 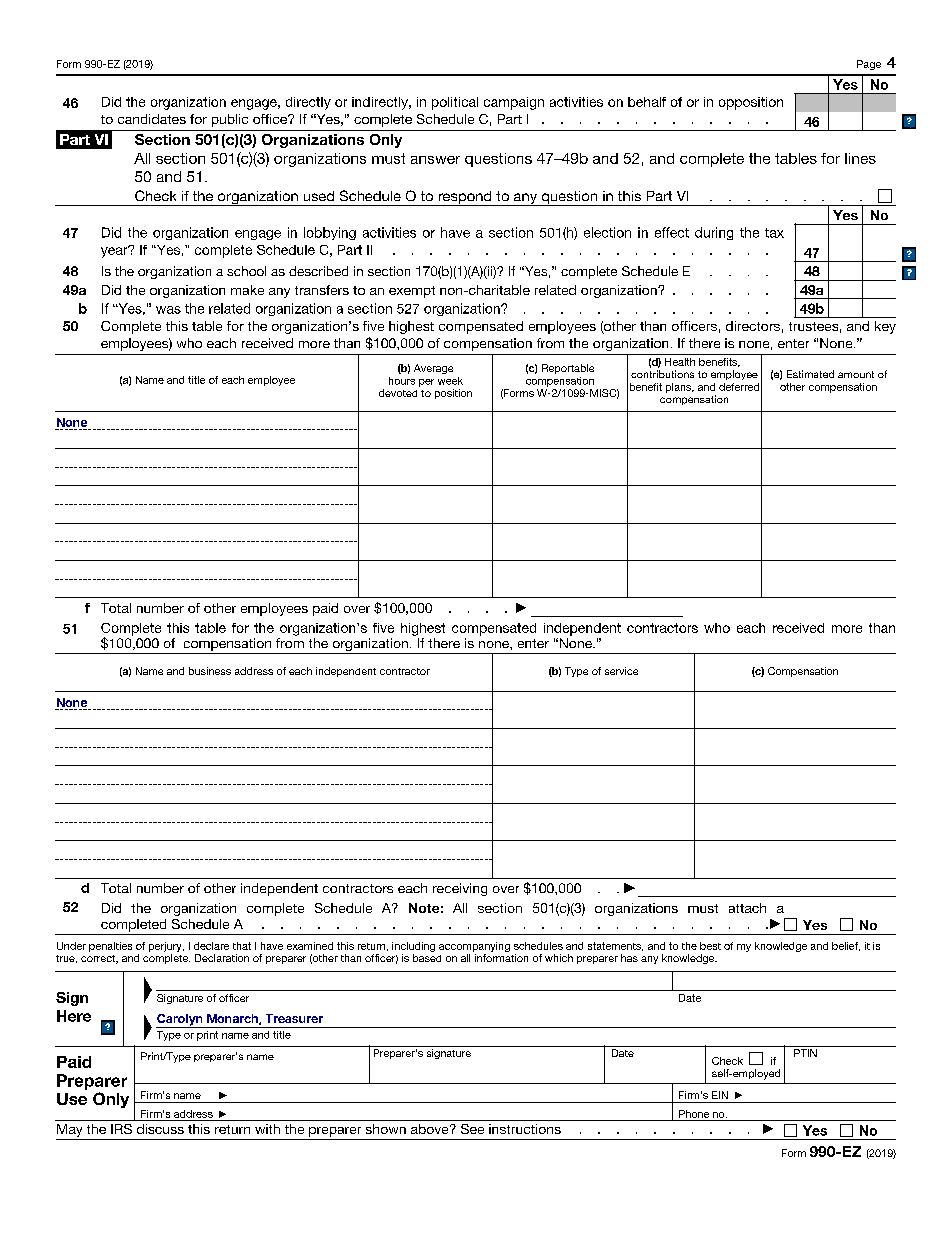 I want to click on was, so click(x=168, y=310).
